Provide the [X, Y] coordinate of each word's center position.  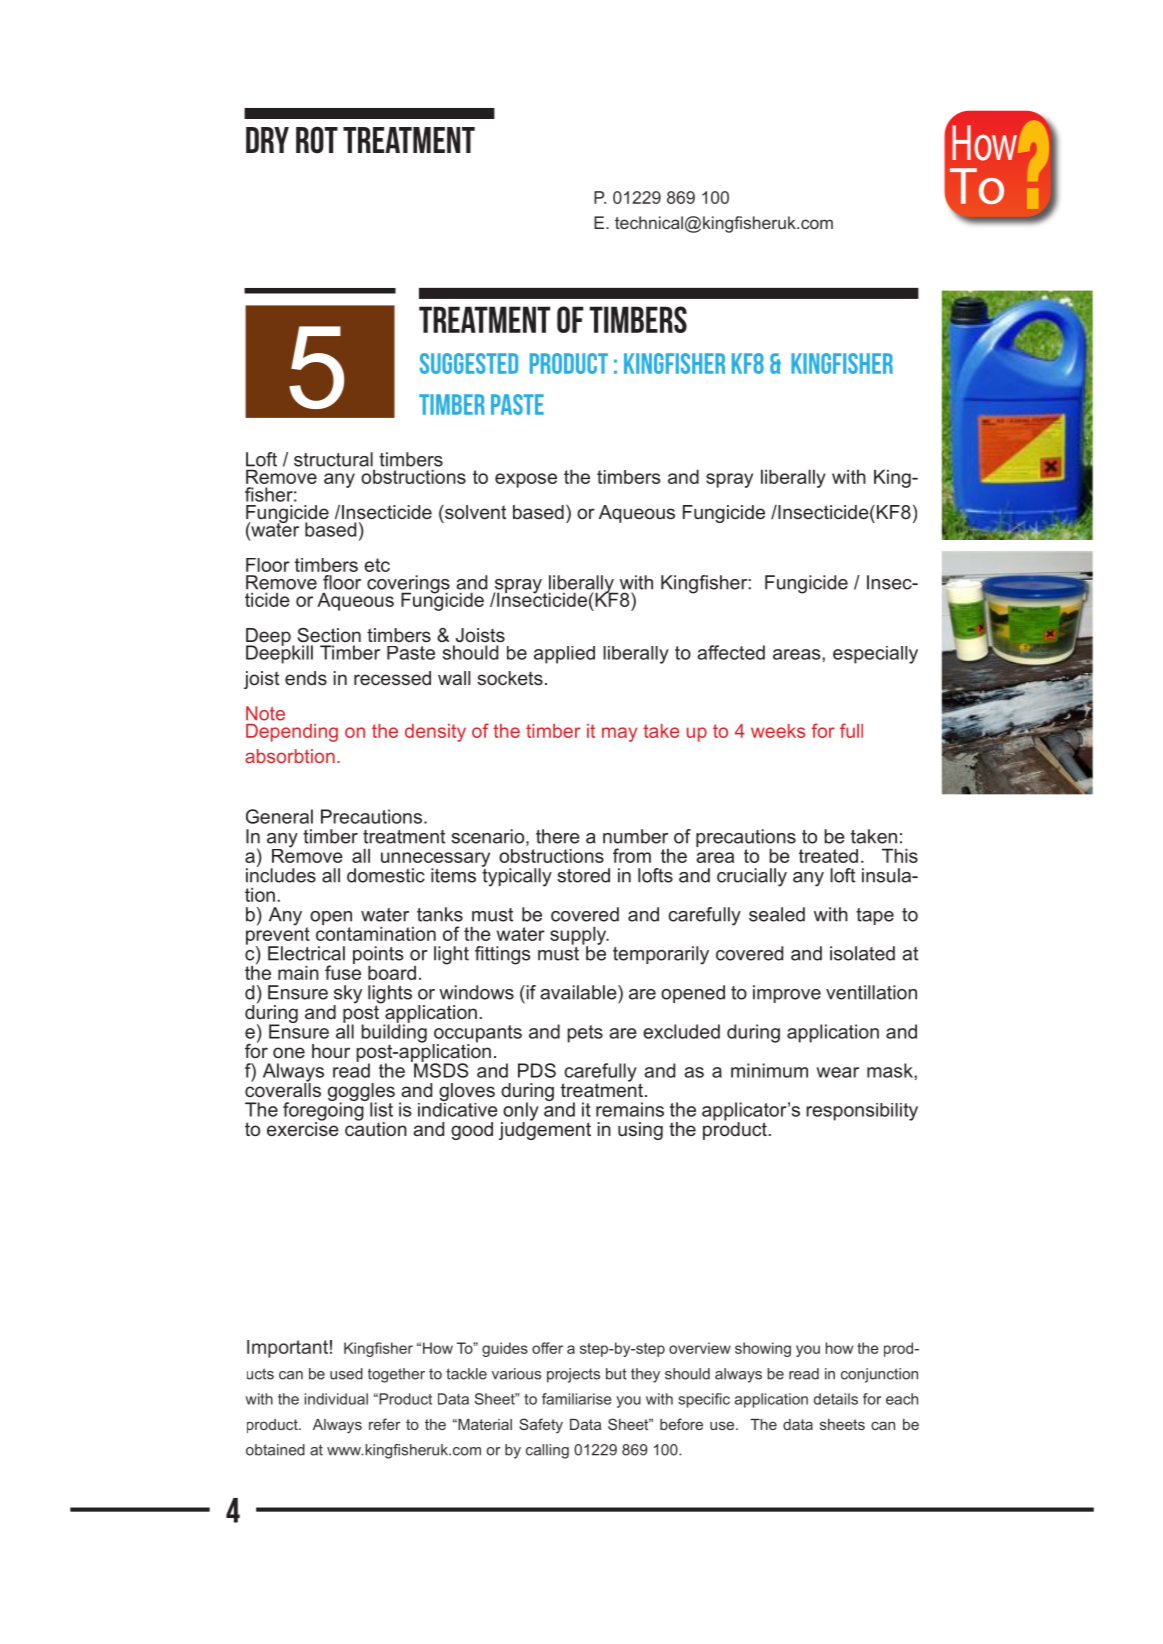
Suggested [469, 363]
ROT [317, 140]
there [558, 836]
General [279, 816]
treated [828, 856]
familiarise [576, 1399]
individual [336, 1399]
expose [526, 480]
